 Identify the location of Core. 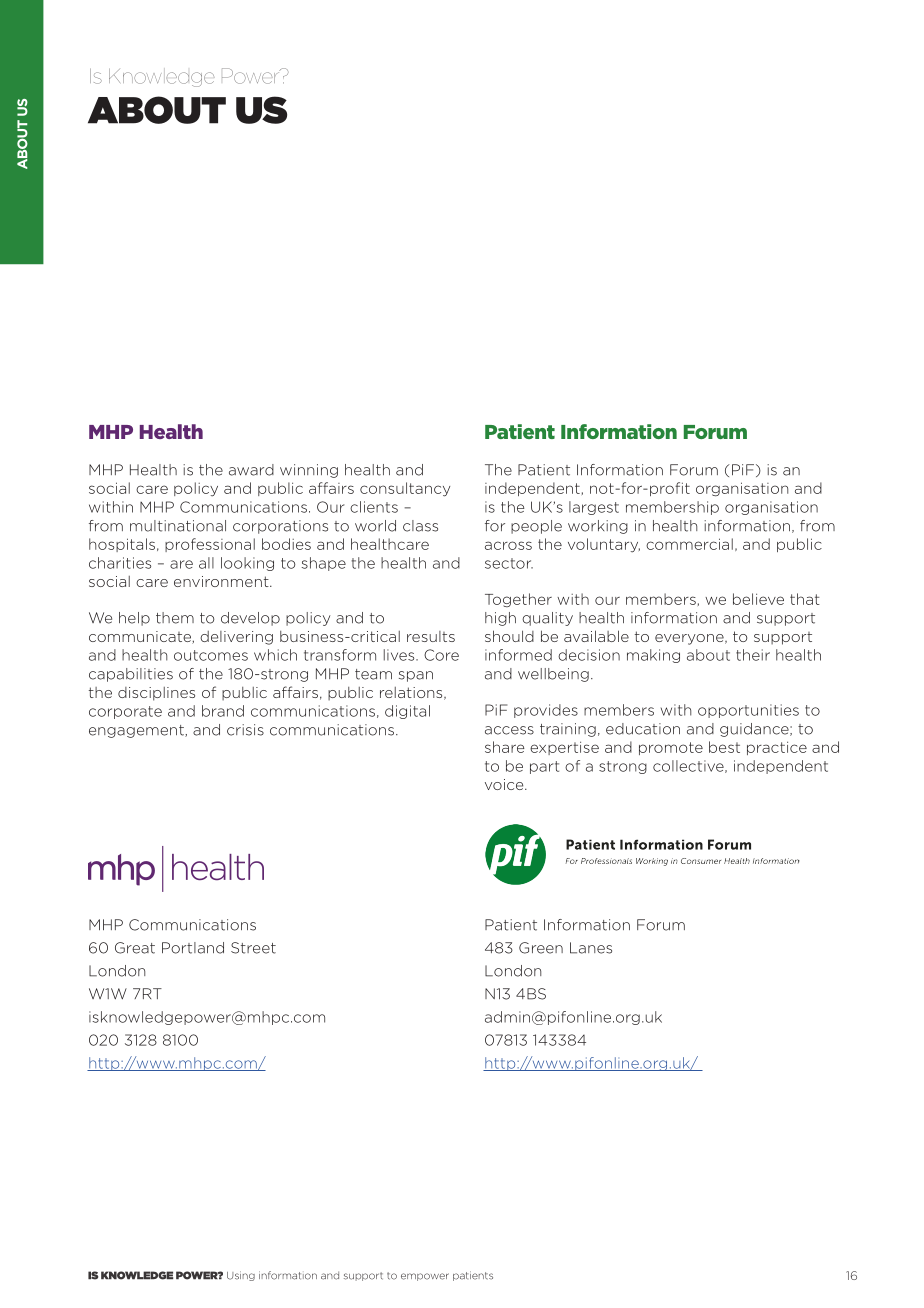
(441, 655).
